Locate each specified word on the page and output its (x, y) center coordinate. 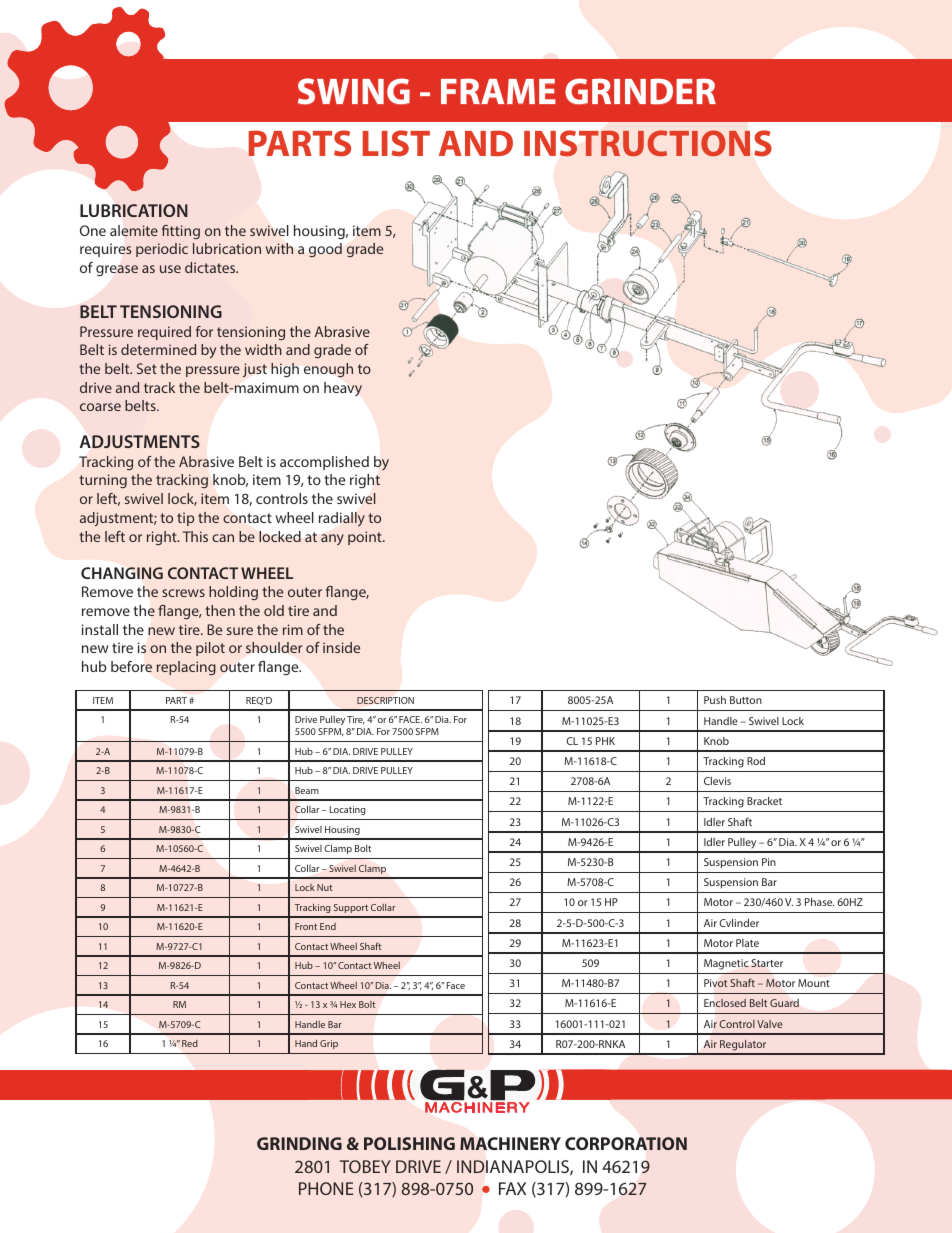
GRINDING (299, 1143)
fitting (181, 232)
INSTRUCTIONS (648, 143)
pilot (210, 649)
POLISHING (409, 1143)
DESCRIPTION (385, 700)
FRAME (498, 91)
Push (715, 700)
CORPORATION (626, 1144)
